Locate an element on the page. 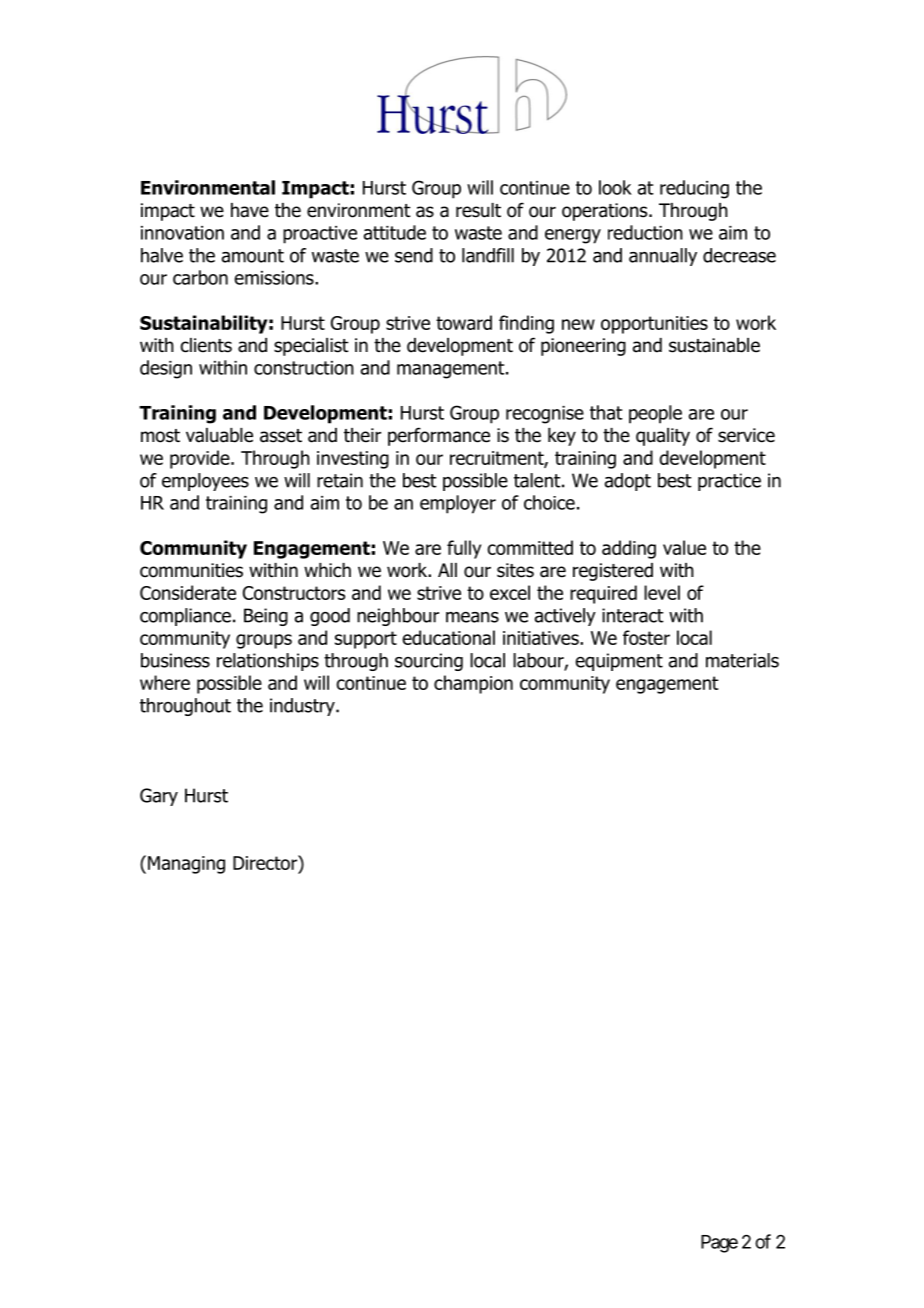  educational is located at coordinates (448, 637).
